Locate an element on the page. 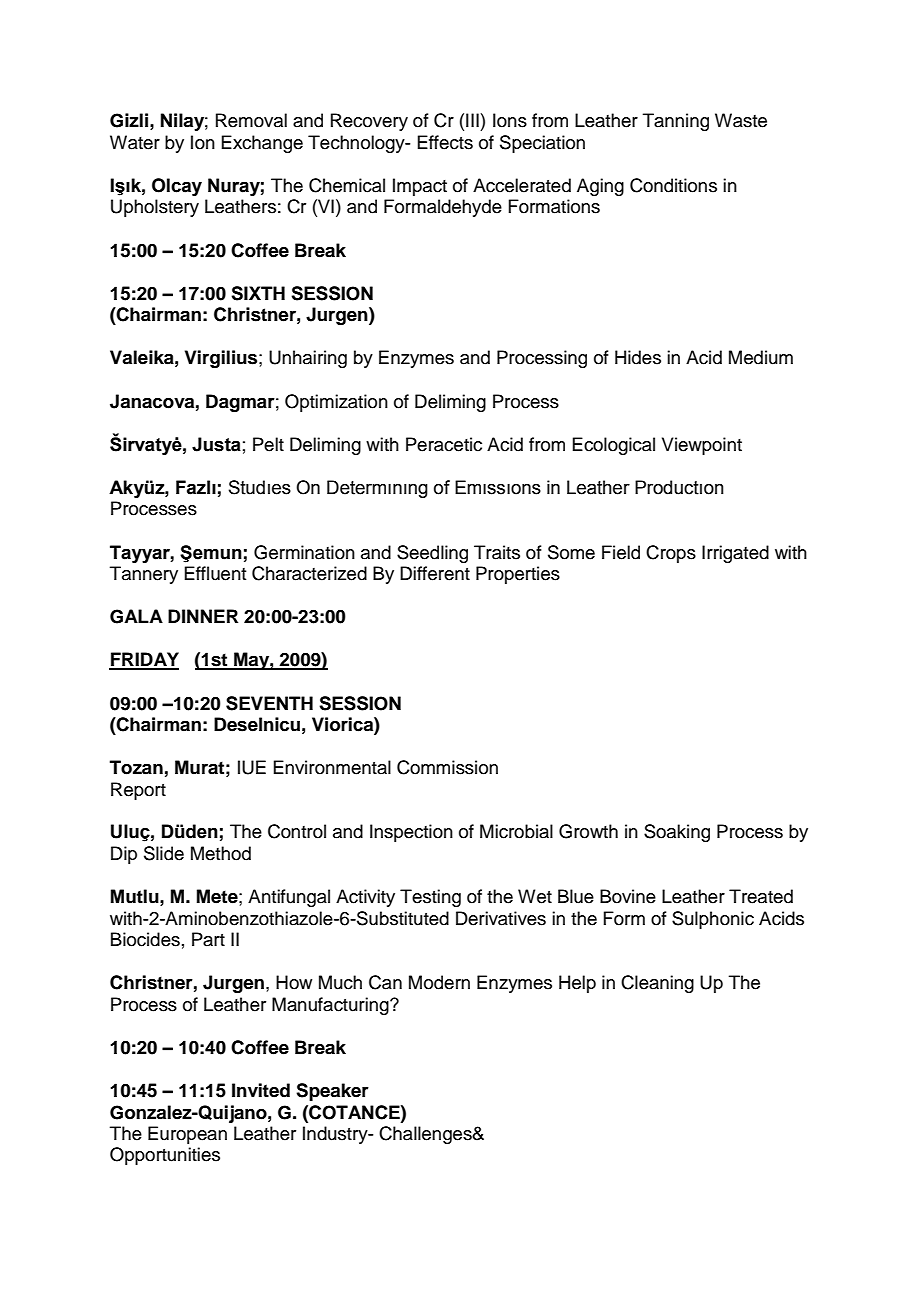 This document has height=1308, width=924. Justa is located at coordinates (216, 444).
